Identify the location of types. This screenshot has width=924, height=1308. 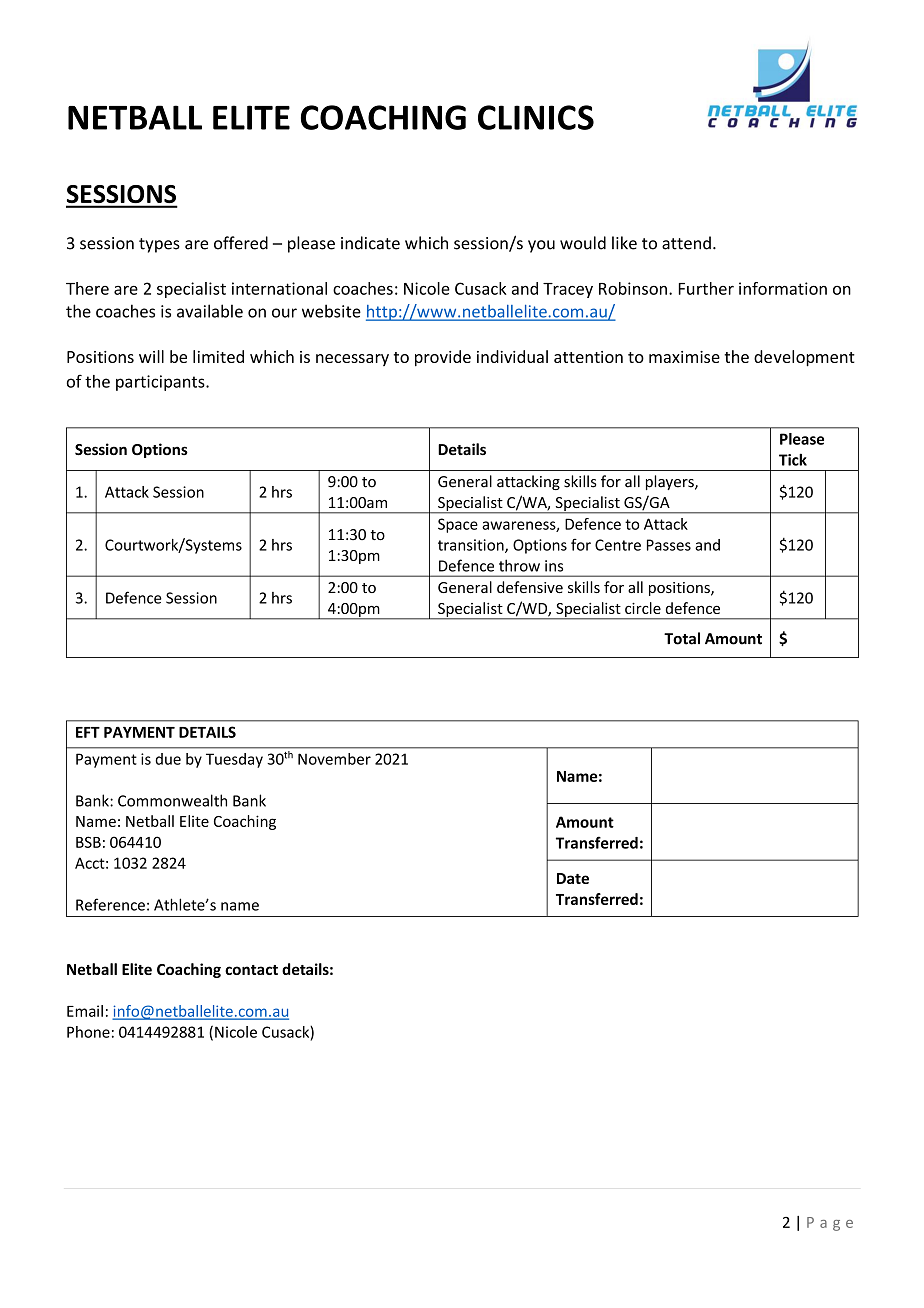
(159, 245).
